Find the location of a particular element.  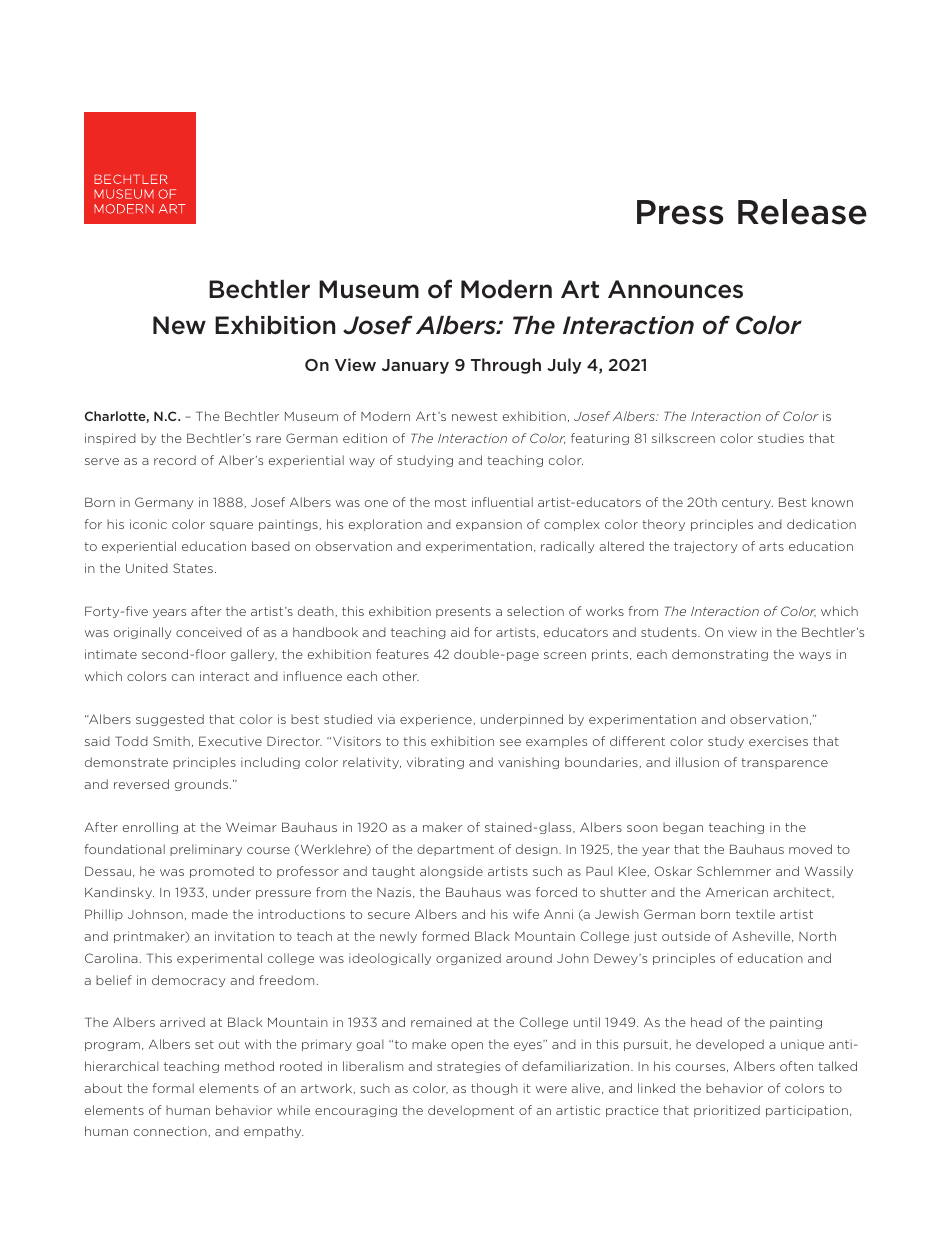

Through is located at coordinates (506, 366).
